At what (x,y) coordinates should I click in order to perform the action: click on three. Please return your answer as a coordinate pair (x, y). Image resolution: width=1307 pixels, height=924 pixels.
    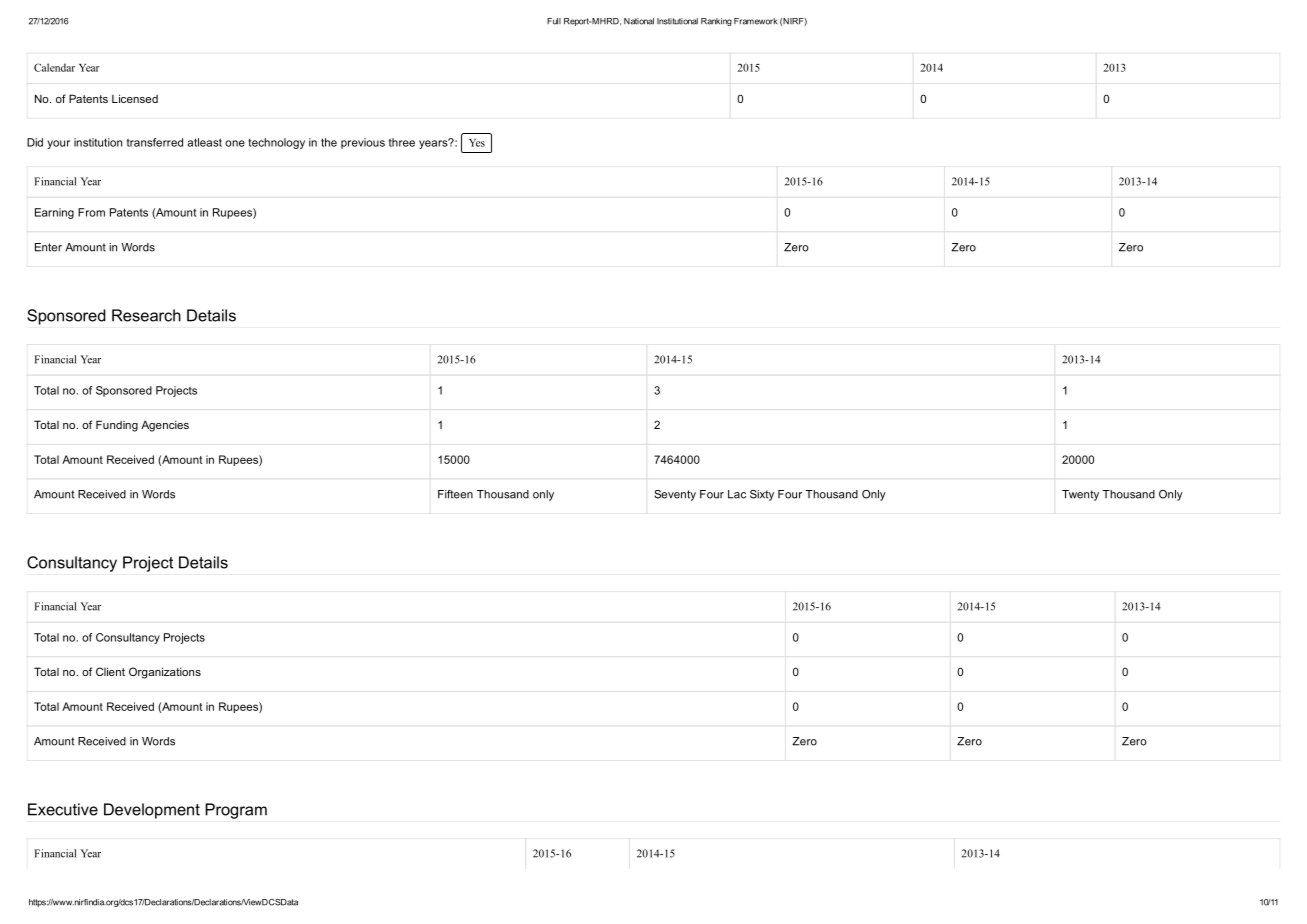
    Looking at the image, I should click on (402, 142).
